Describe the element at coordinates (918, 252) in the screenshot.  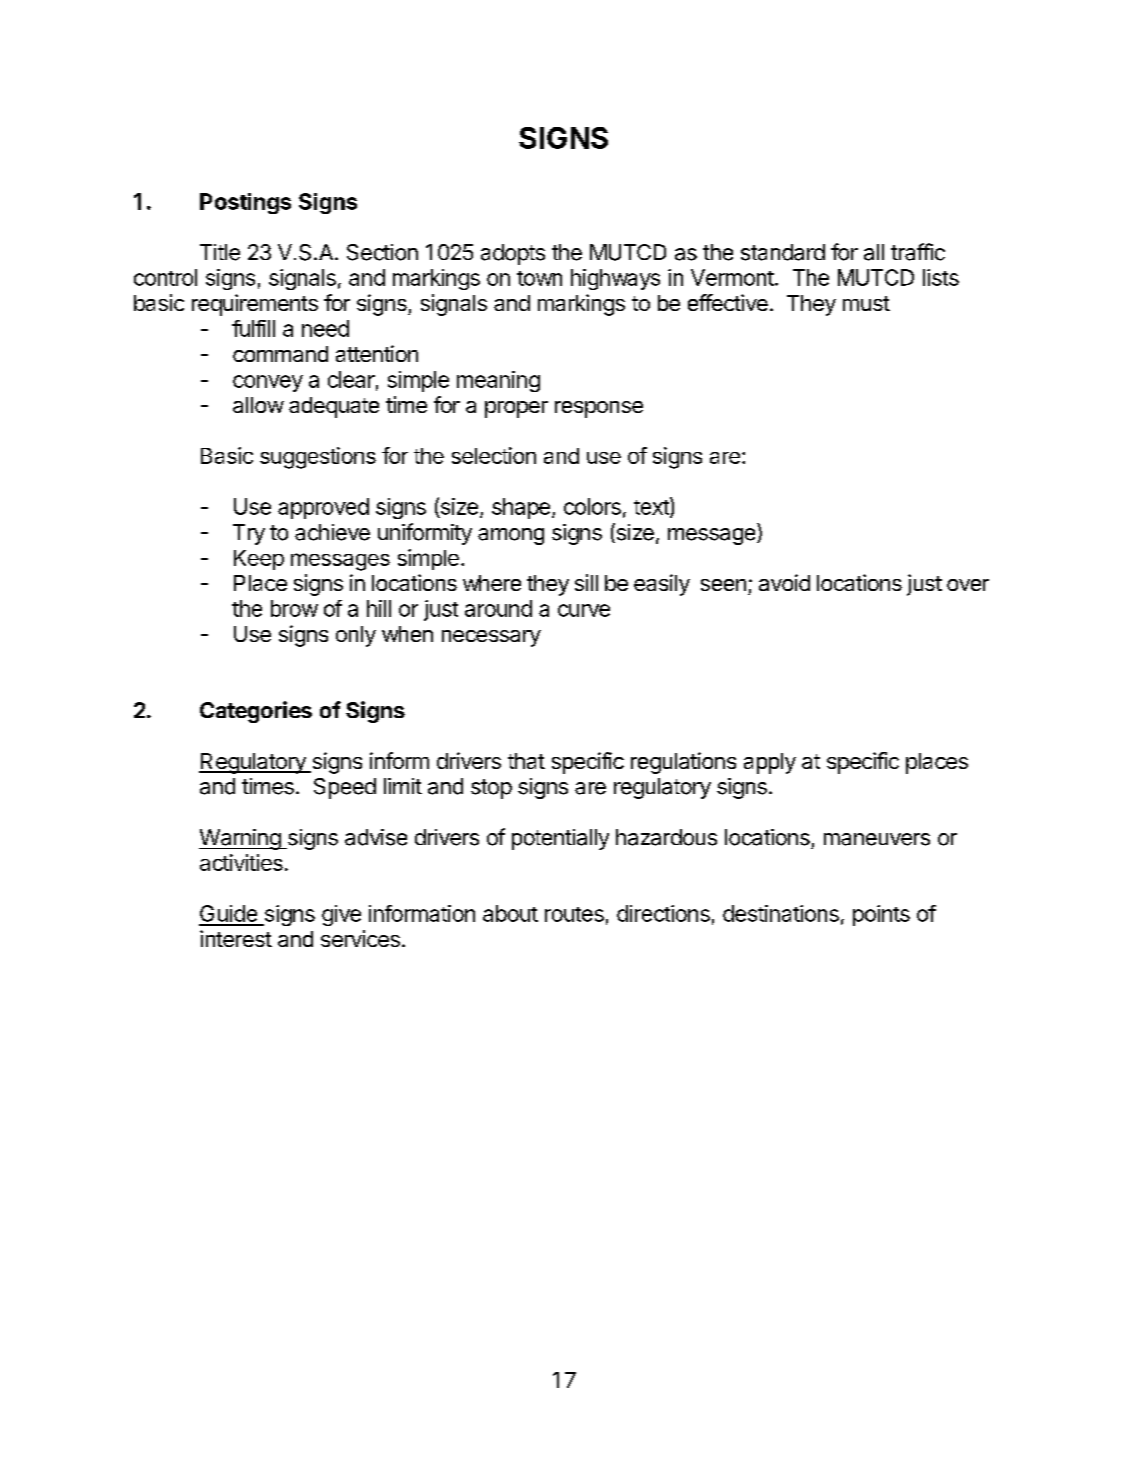
I see `traffic` at that location.
